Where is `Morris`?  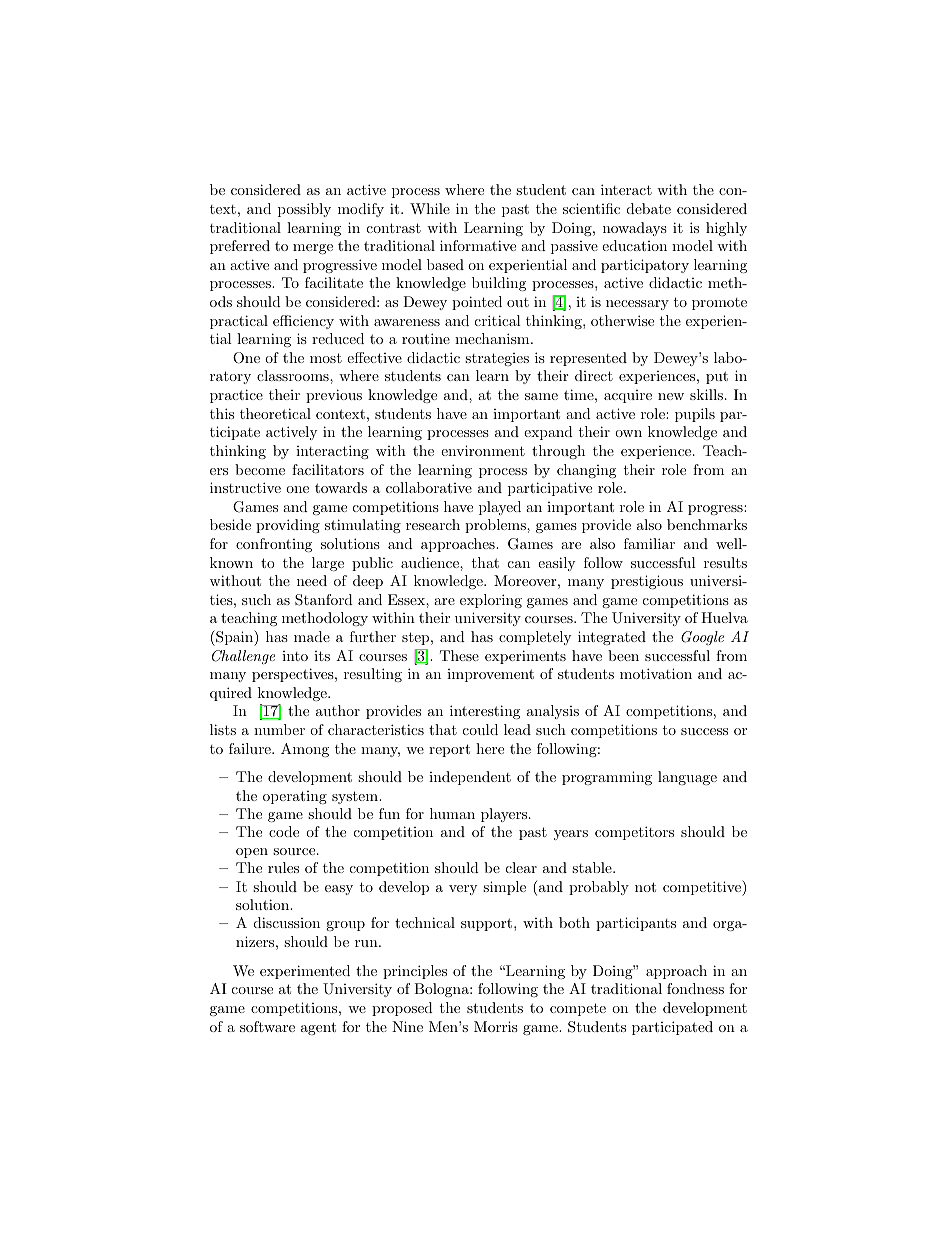
Morris is located at coordinates (496, 1026).
